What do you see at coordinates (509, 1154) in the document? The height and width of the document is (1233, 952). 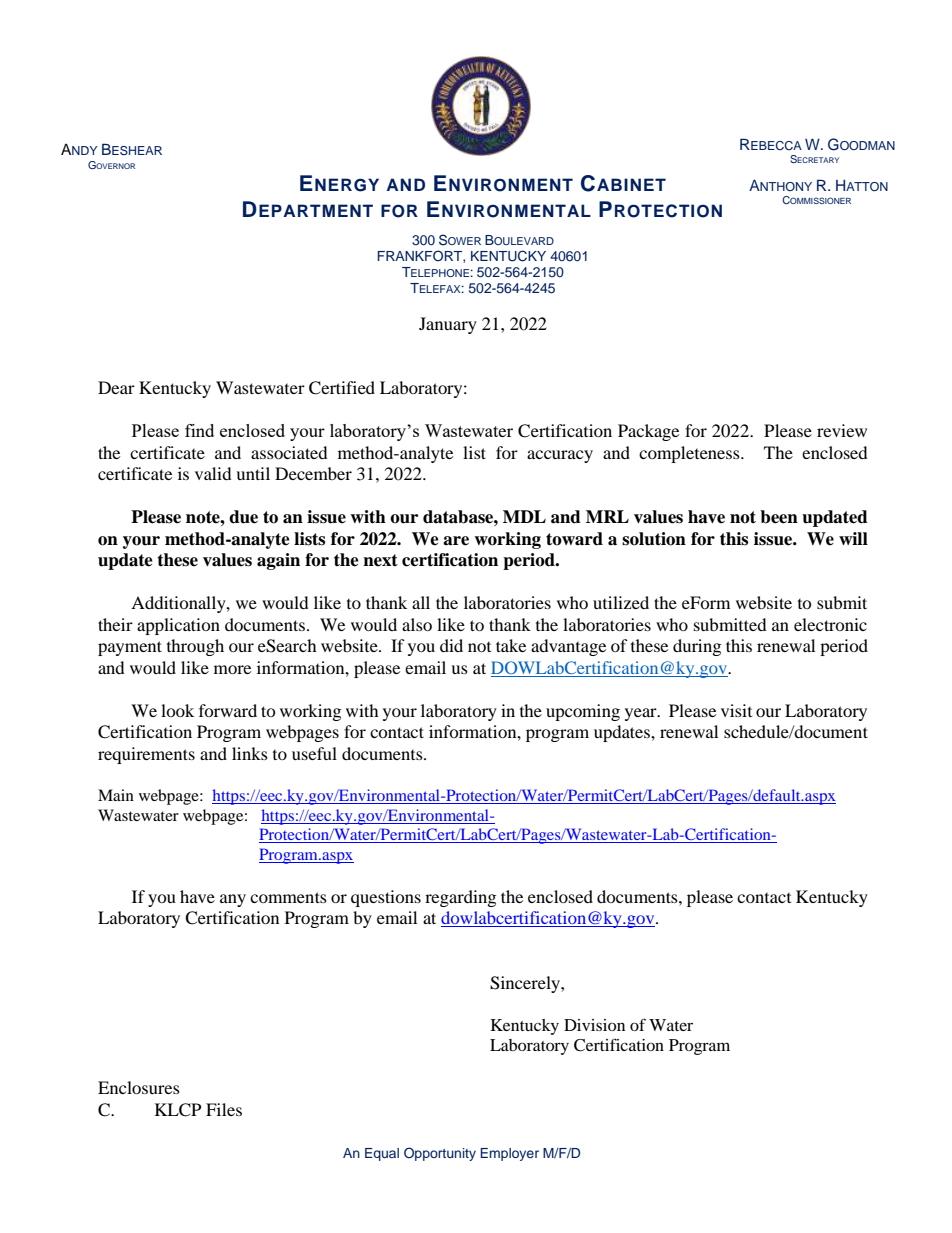 I see `Employer` at bounding box center [509, 1154].
